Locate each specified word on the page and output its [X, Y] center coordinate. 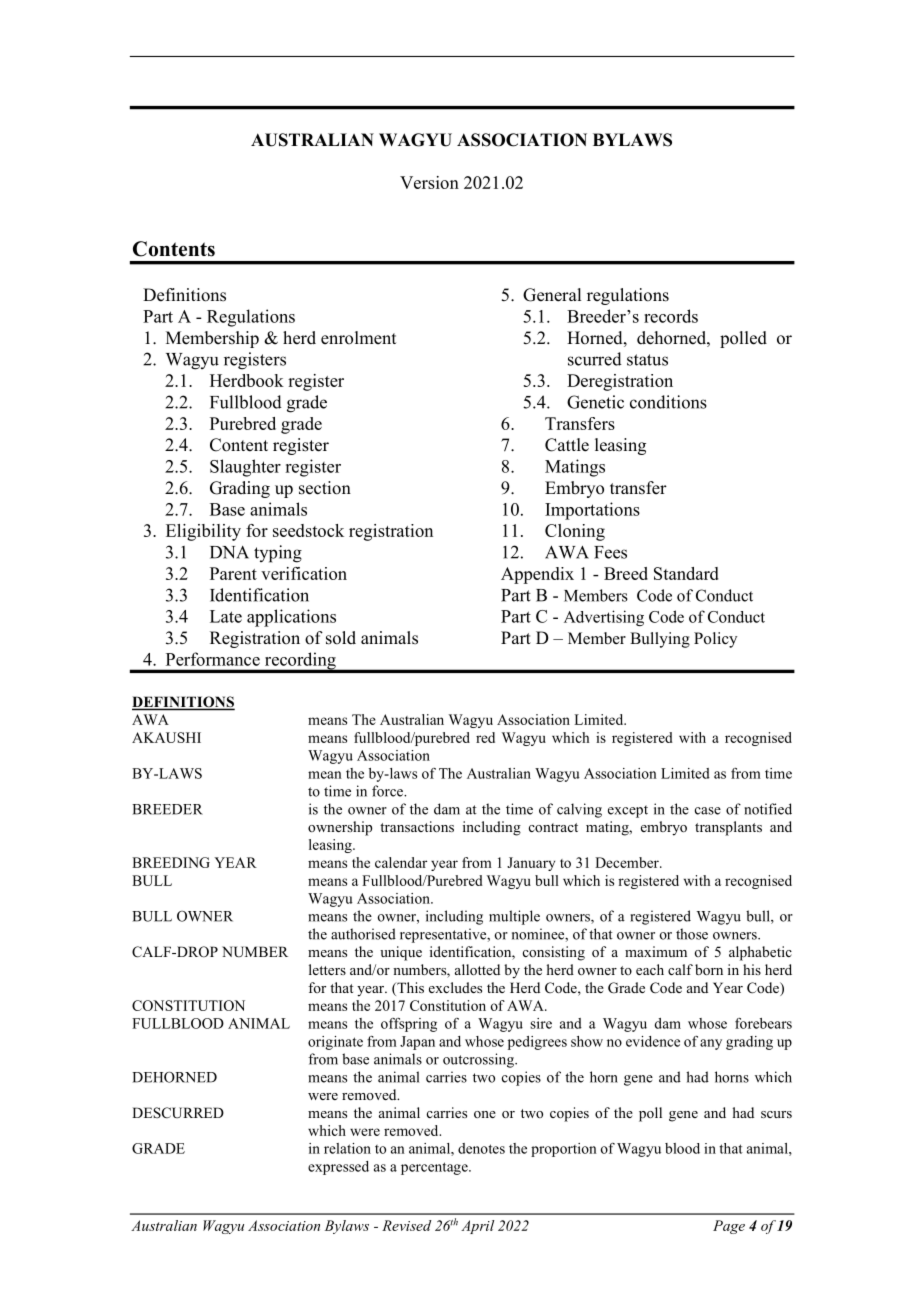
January [531, 864]
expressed [338, 1168]
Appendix [537, 575]
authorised [363, 934]
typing [278, 554]
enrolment [358, 338]
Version [429, 182]
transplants [728, 828]
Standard [686, 573]
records [671, 316]
